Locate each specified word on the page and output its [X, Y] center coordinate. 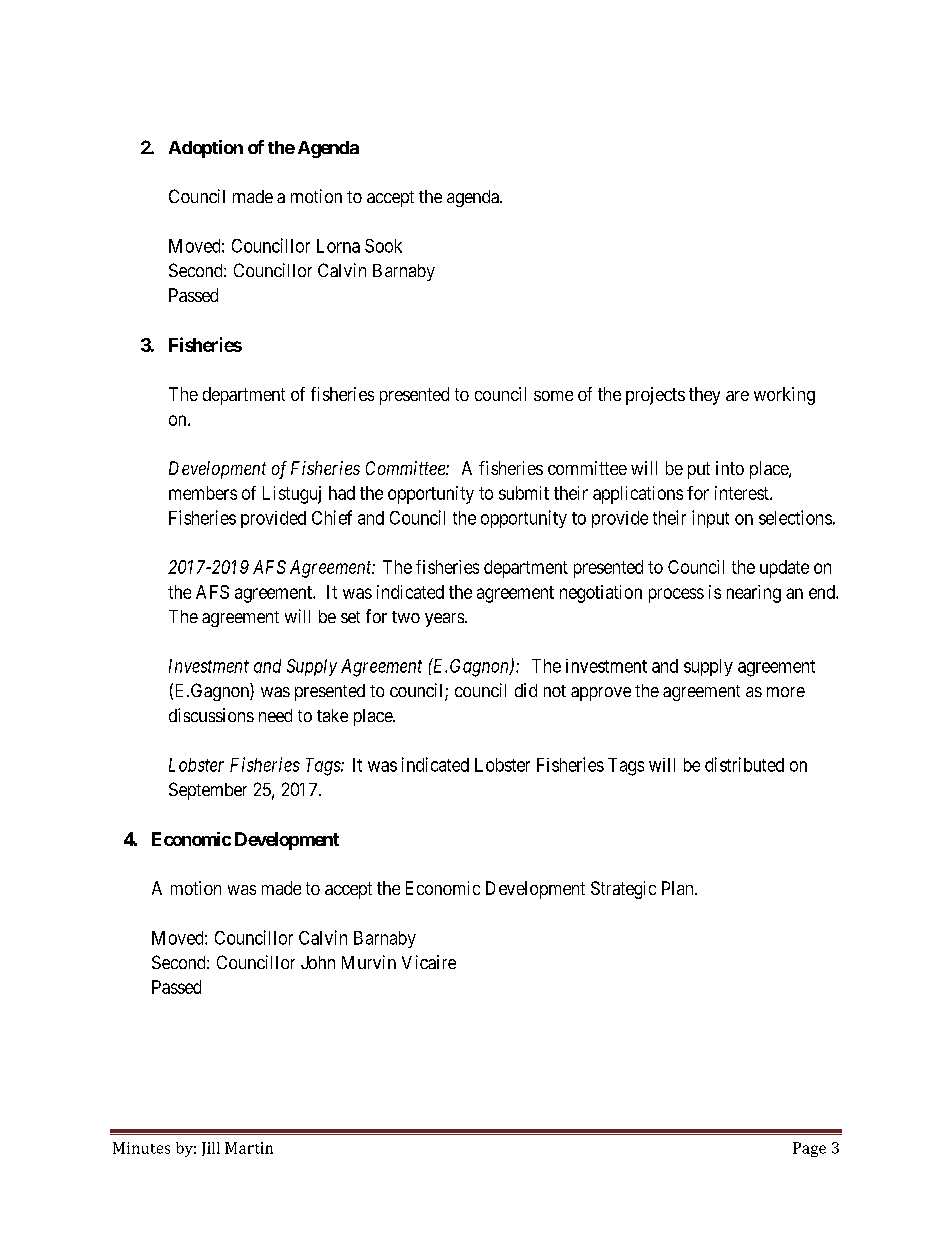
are [737, 396]
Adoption [206, 149]
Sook [383, 246]
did [526, 690]
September [208, 791]
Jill [211, 1149]
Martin [249, 1148]
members [203, 493]
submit [524, 493]
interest [743, 493]
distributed [744, 764]
